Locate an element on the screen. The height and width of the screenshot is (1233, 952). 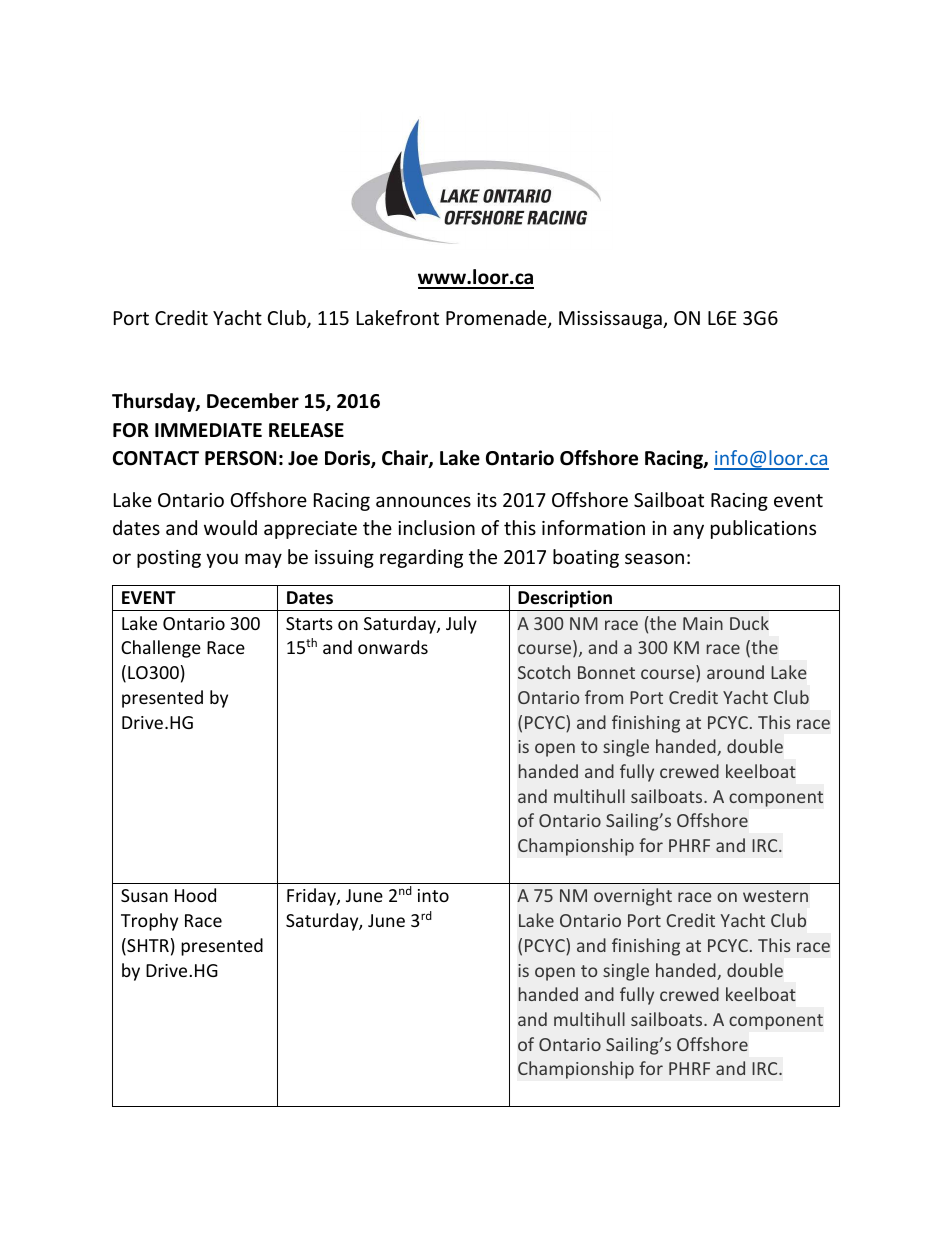
December is located at coordinates (253, 401).
